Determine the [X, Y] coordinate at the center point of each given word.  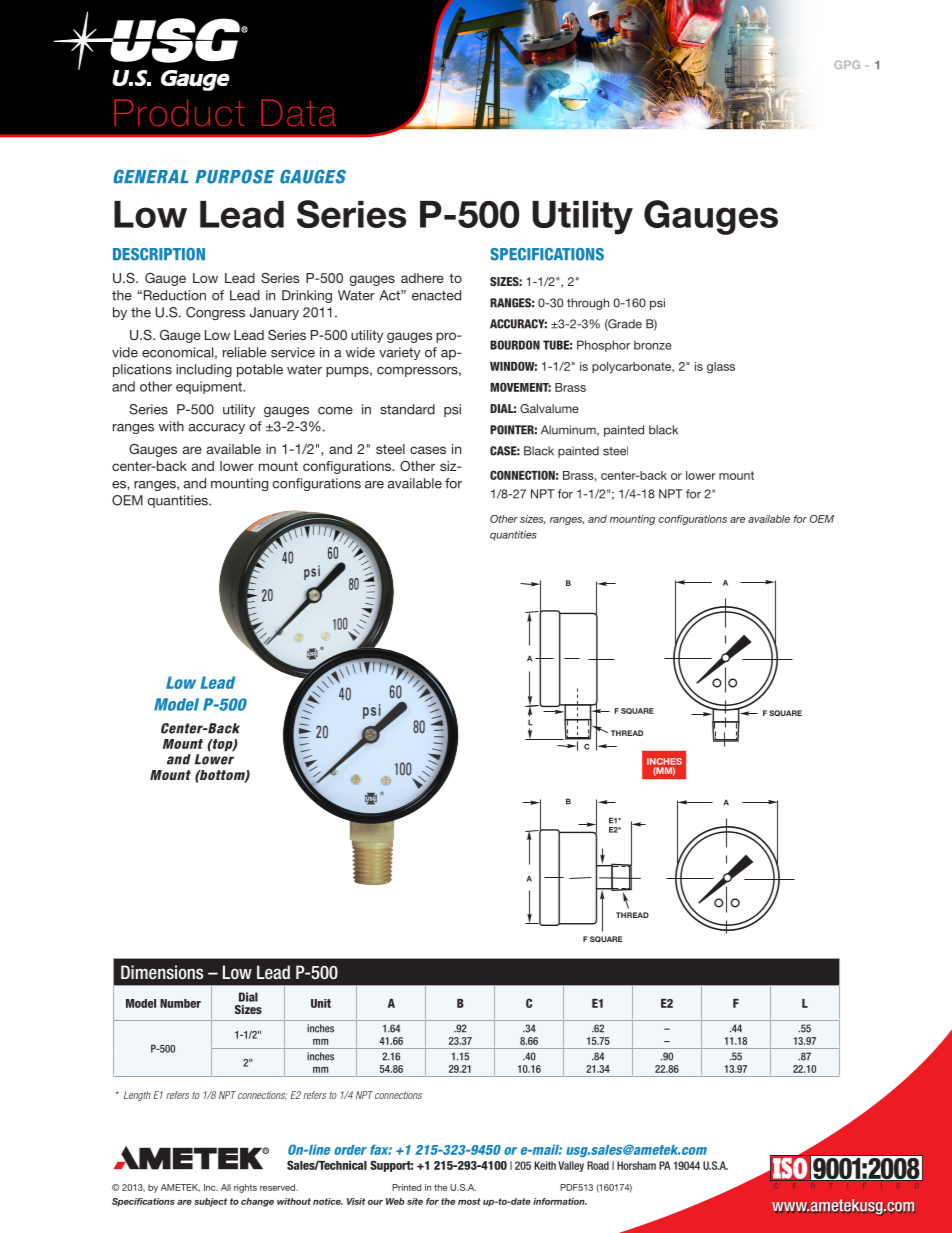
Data [298, 112]
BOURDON [515, 345]
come [335, 411]
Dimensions [162, 972]
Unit [321, 1003]
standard [407, 409]
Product [179, 112]
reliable [244, 352]
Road [598, 1165]
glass [721, 368]
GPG [847, 64]
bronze [653, 345]
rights [245, 1188]
